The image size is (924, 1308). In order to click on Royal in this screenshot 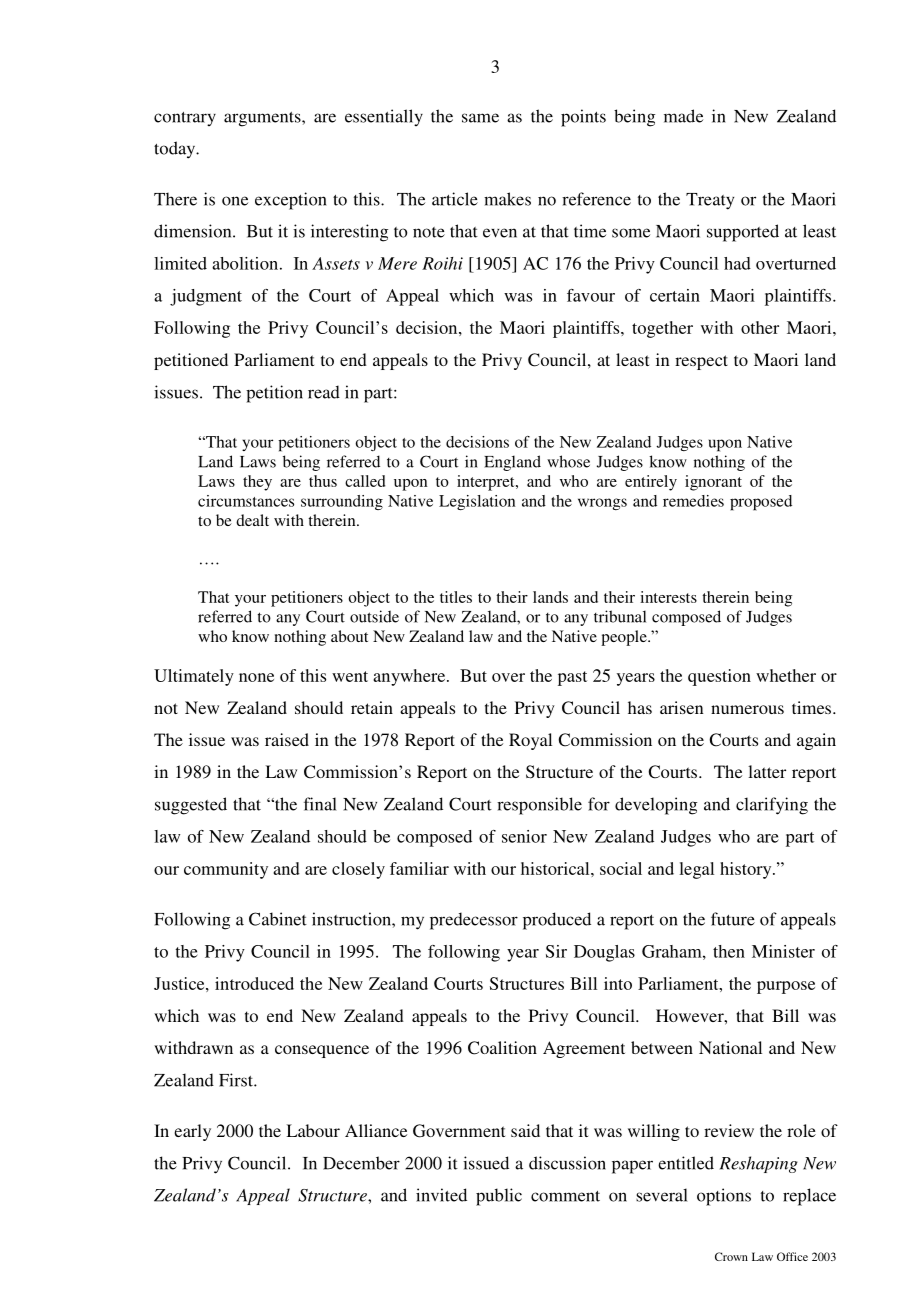, I will do `click(530, 741)`.
